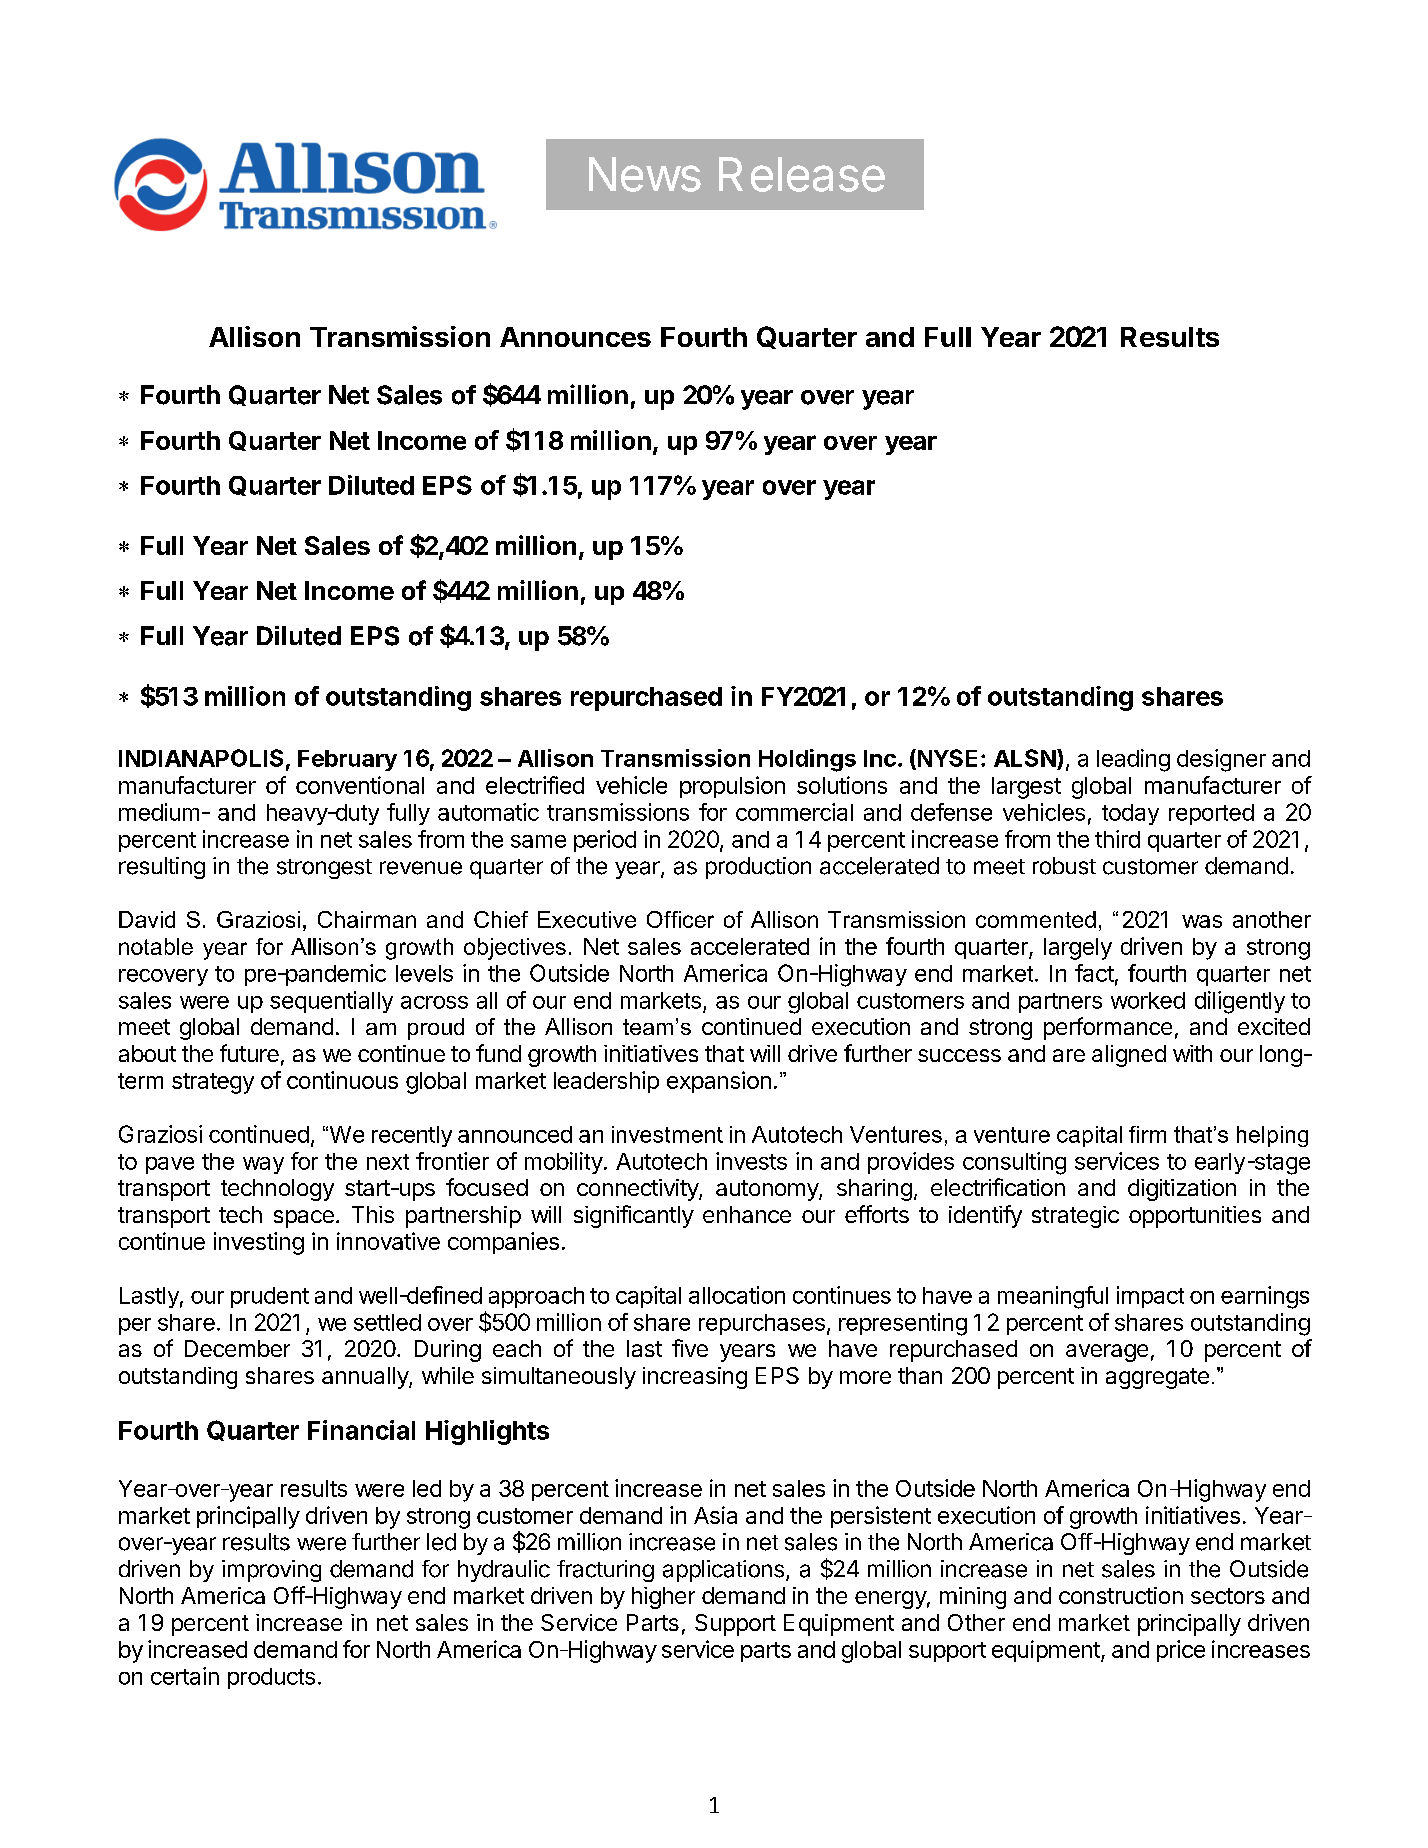  I want to click on Announces, so click(575, 337).
